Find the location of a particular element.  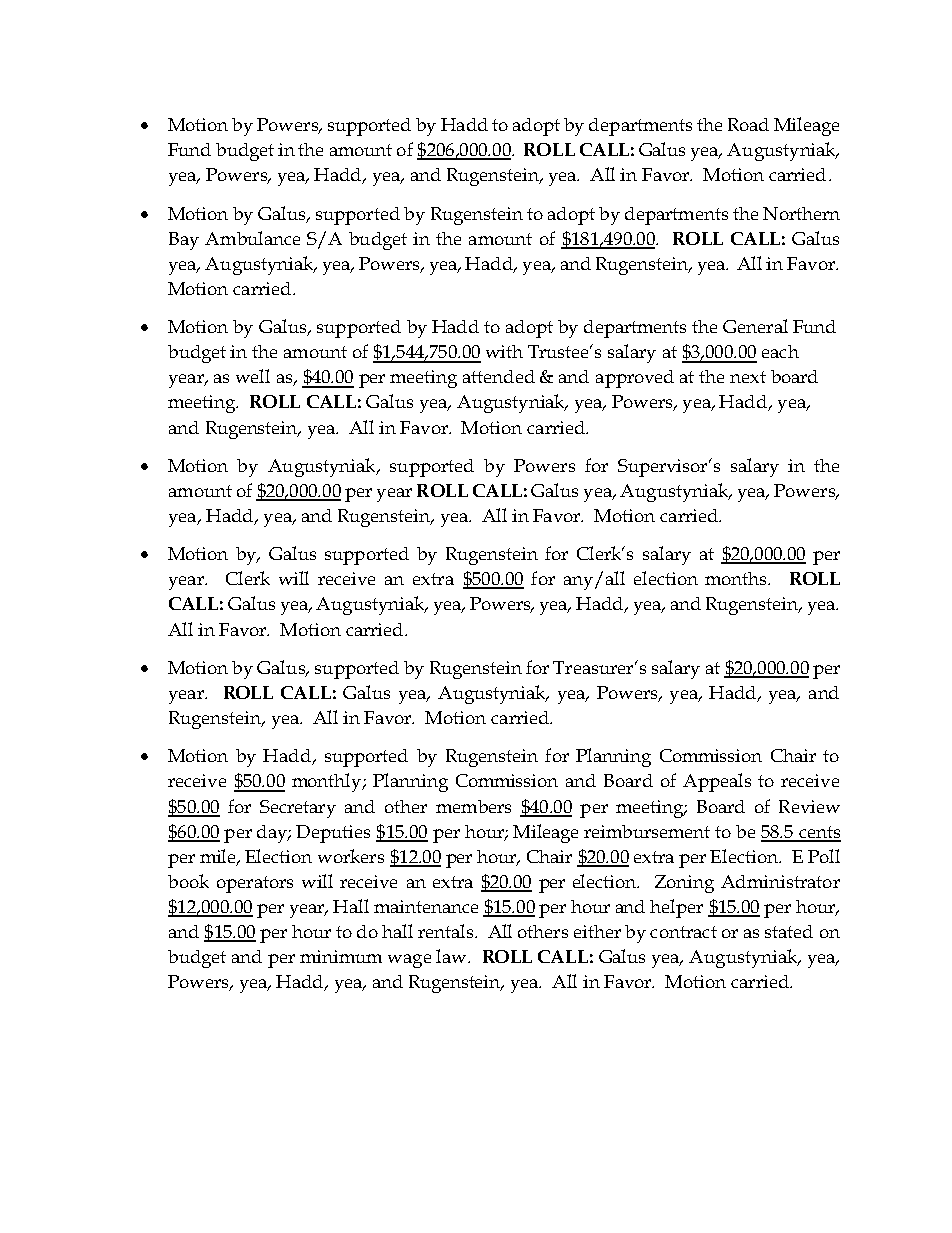

monthly is located at coordinates (328, 782).
